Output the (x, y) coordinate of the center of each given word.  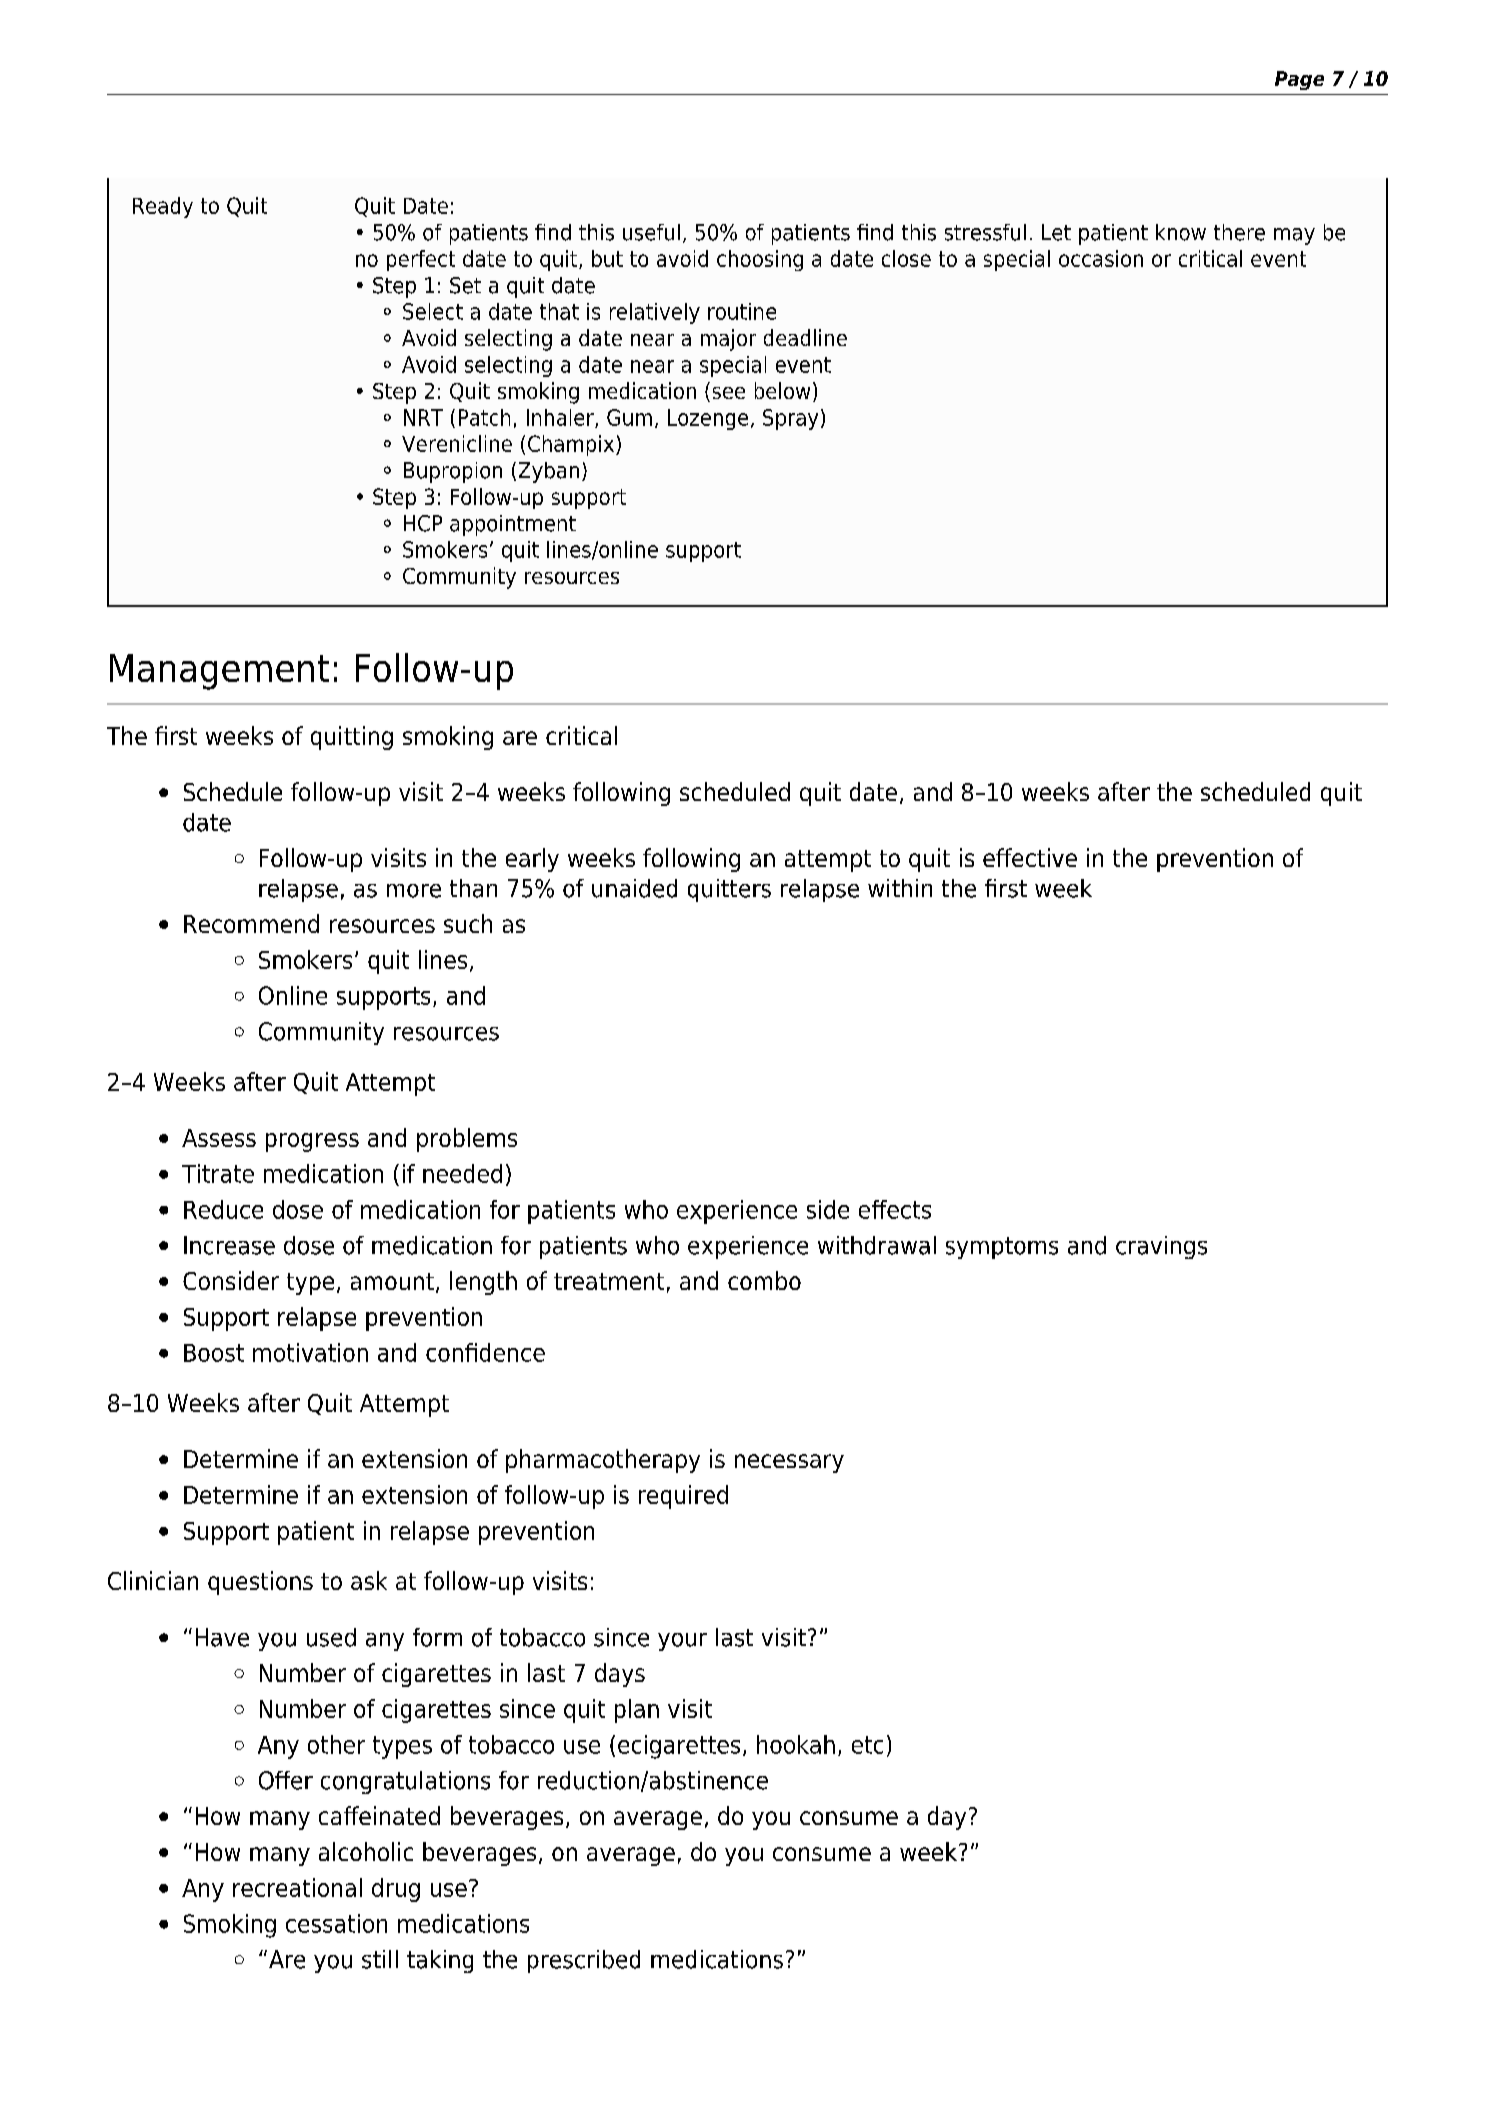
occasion (1101, 258)
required (683, 1497)
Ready (163, 207)
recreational (297, 1887)
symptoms (1002, 1248)
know (1181, 232)
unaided (634, 888)
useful (651, 232)
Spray (790, 419)
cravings (1161, 1247)
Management (219, 672)
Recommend (251, 923)
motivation (310, 1352)
